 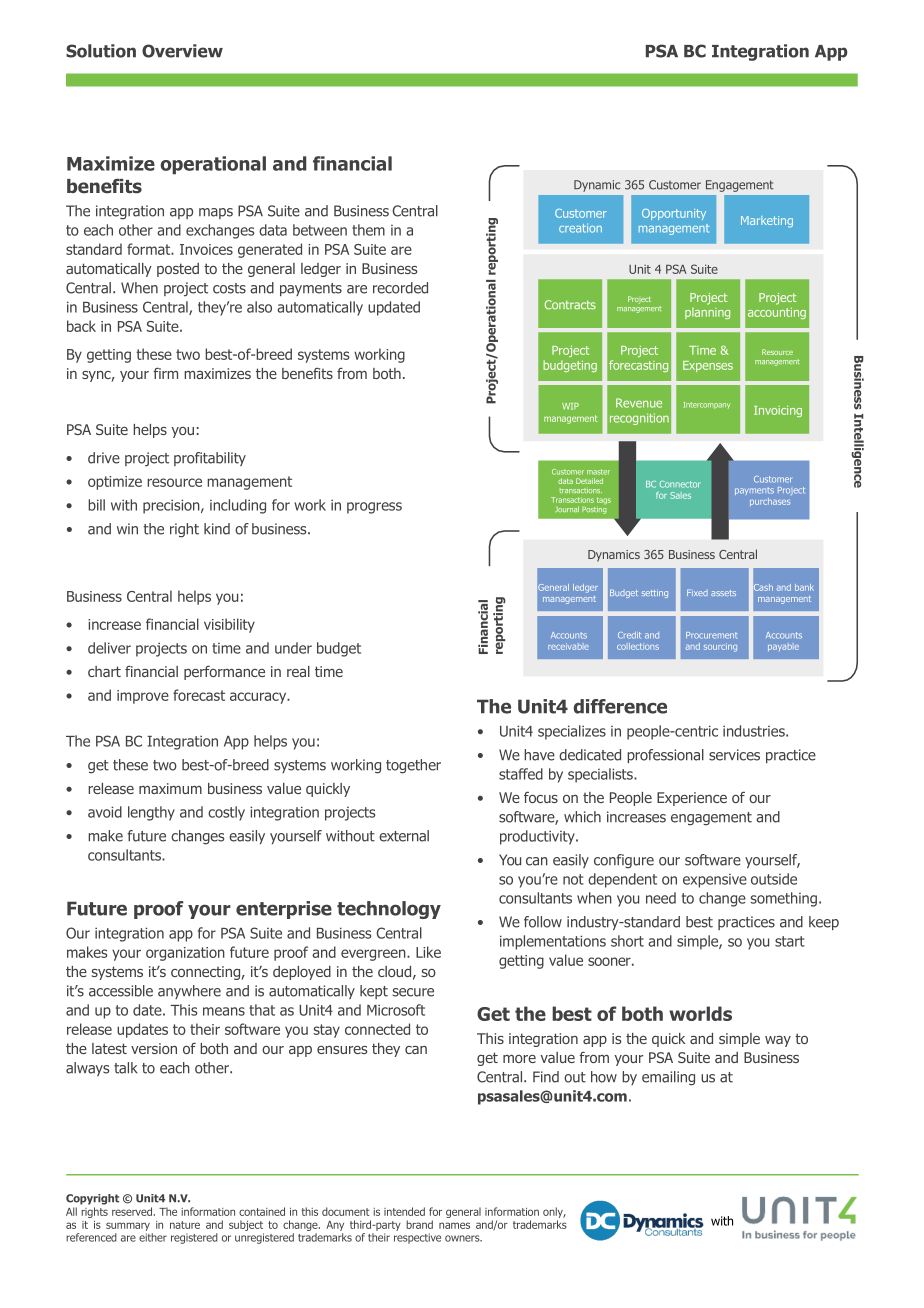 I want to click on external, so click(x=404, y=836).
